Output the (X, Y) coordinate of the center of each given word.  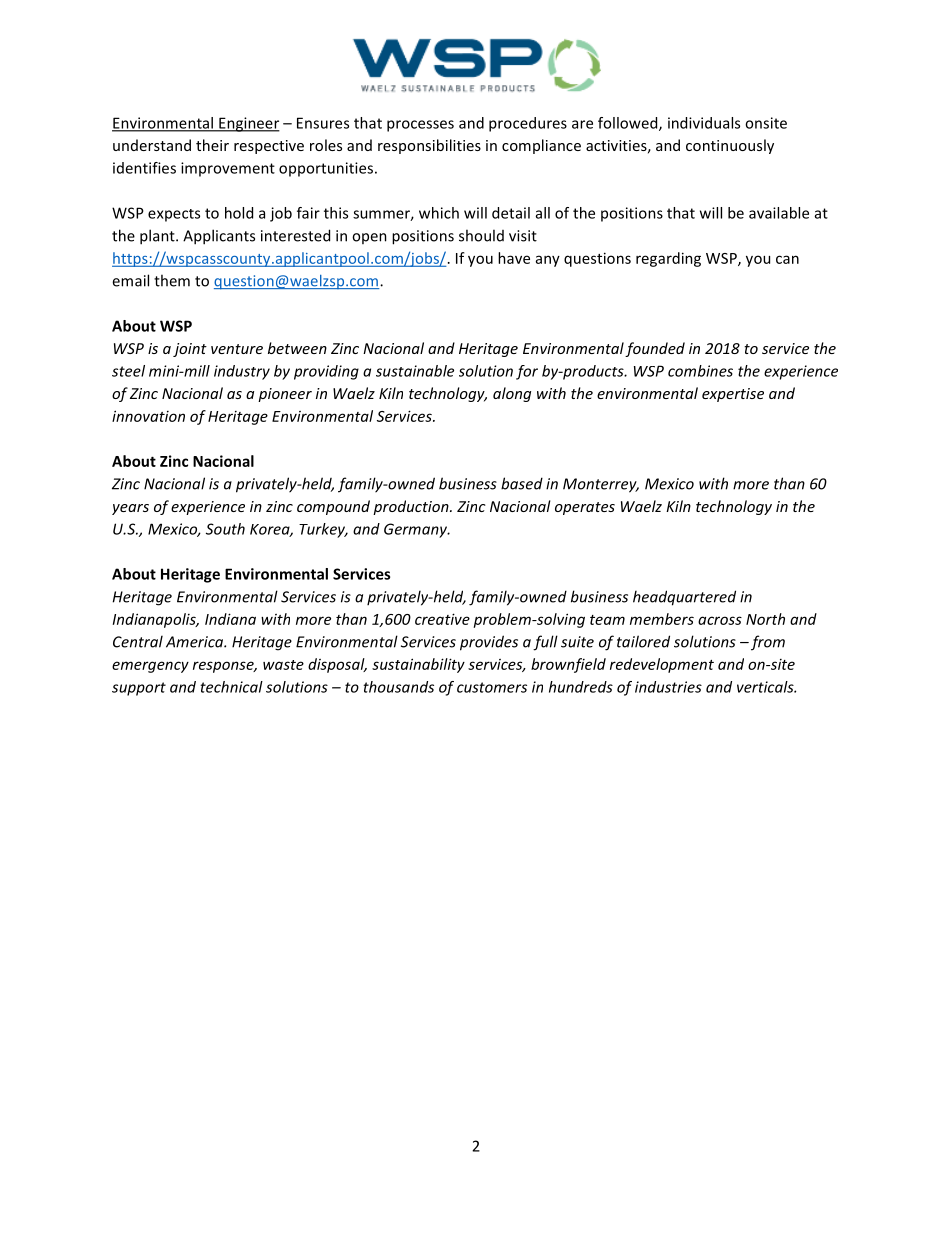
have (514, 258)
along (512, 394)
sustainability (418, 665)
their (212, 145)
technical (231, 687)
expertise (733, 395)
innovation (148, 416)
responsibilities (429, 146)
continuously (730, 146)
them (172, 280)
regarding (668, 259)
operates (585, 508)
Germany (417, 530)
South (225, 529)
